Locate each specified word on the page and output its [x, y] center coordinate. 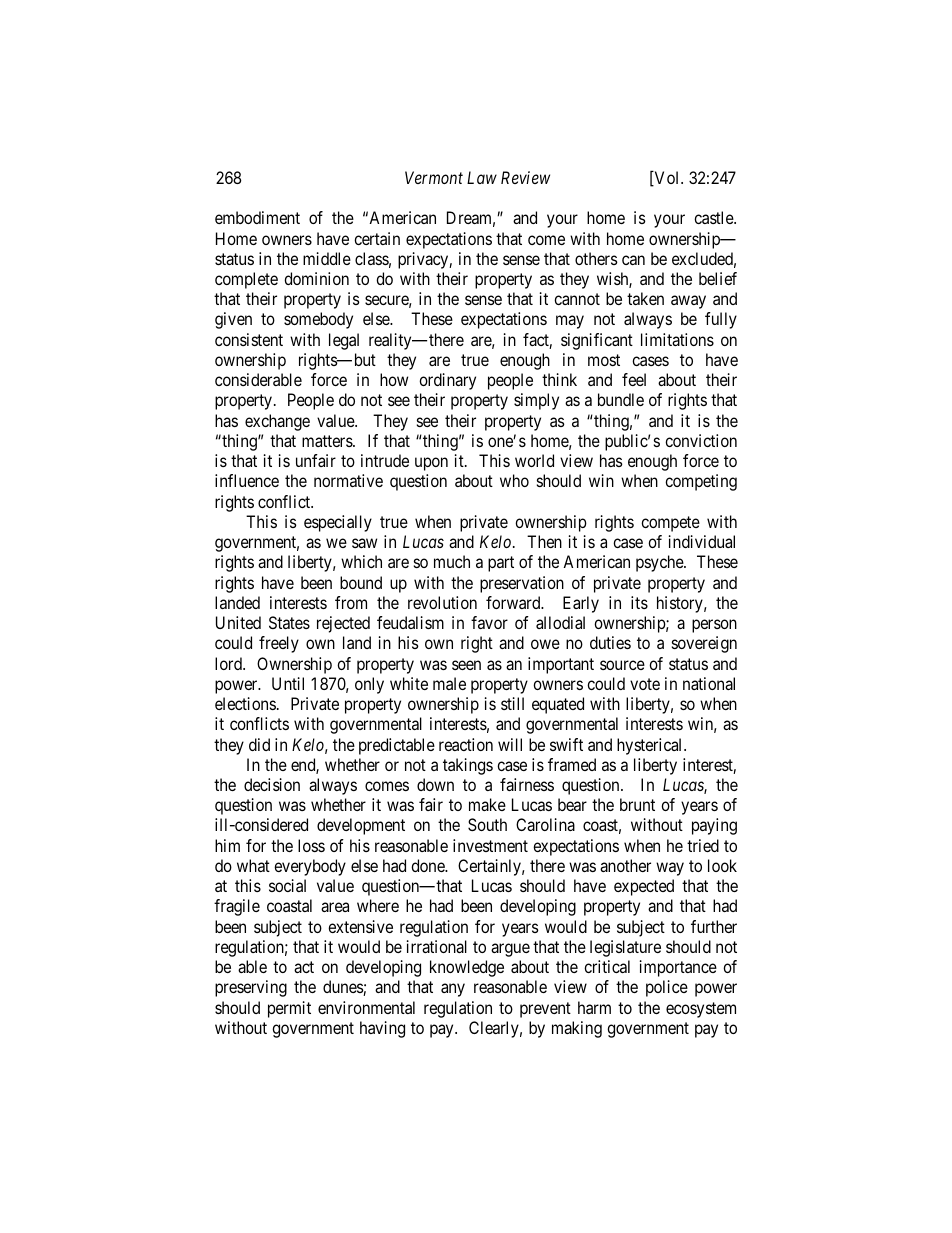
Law [482, 177]
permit [289, 1009]
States [289, 622]
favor [489, 622]
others [596, 258]
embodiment [257, 217]
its [639, 602]
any [453, 990]
